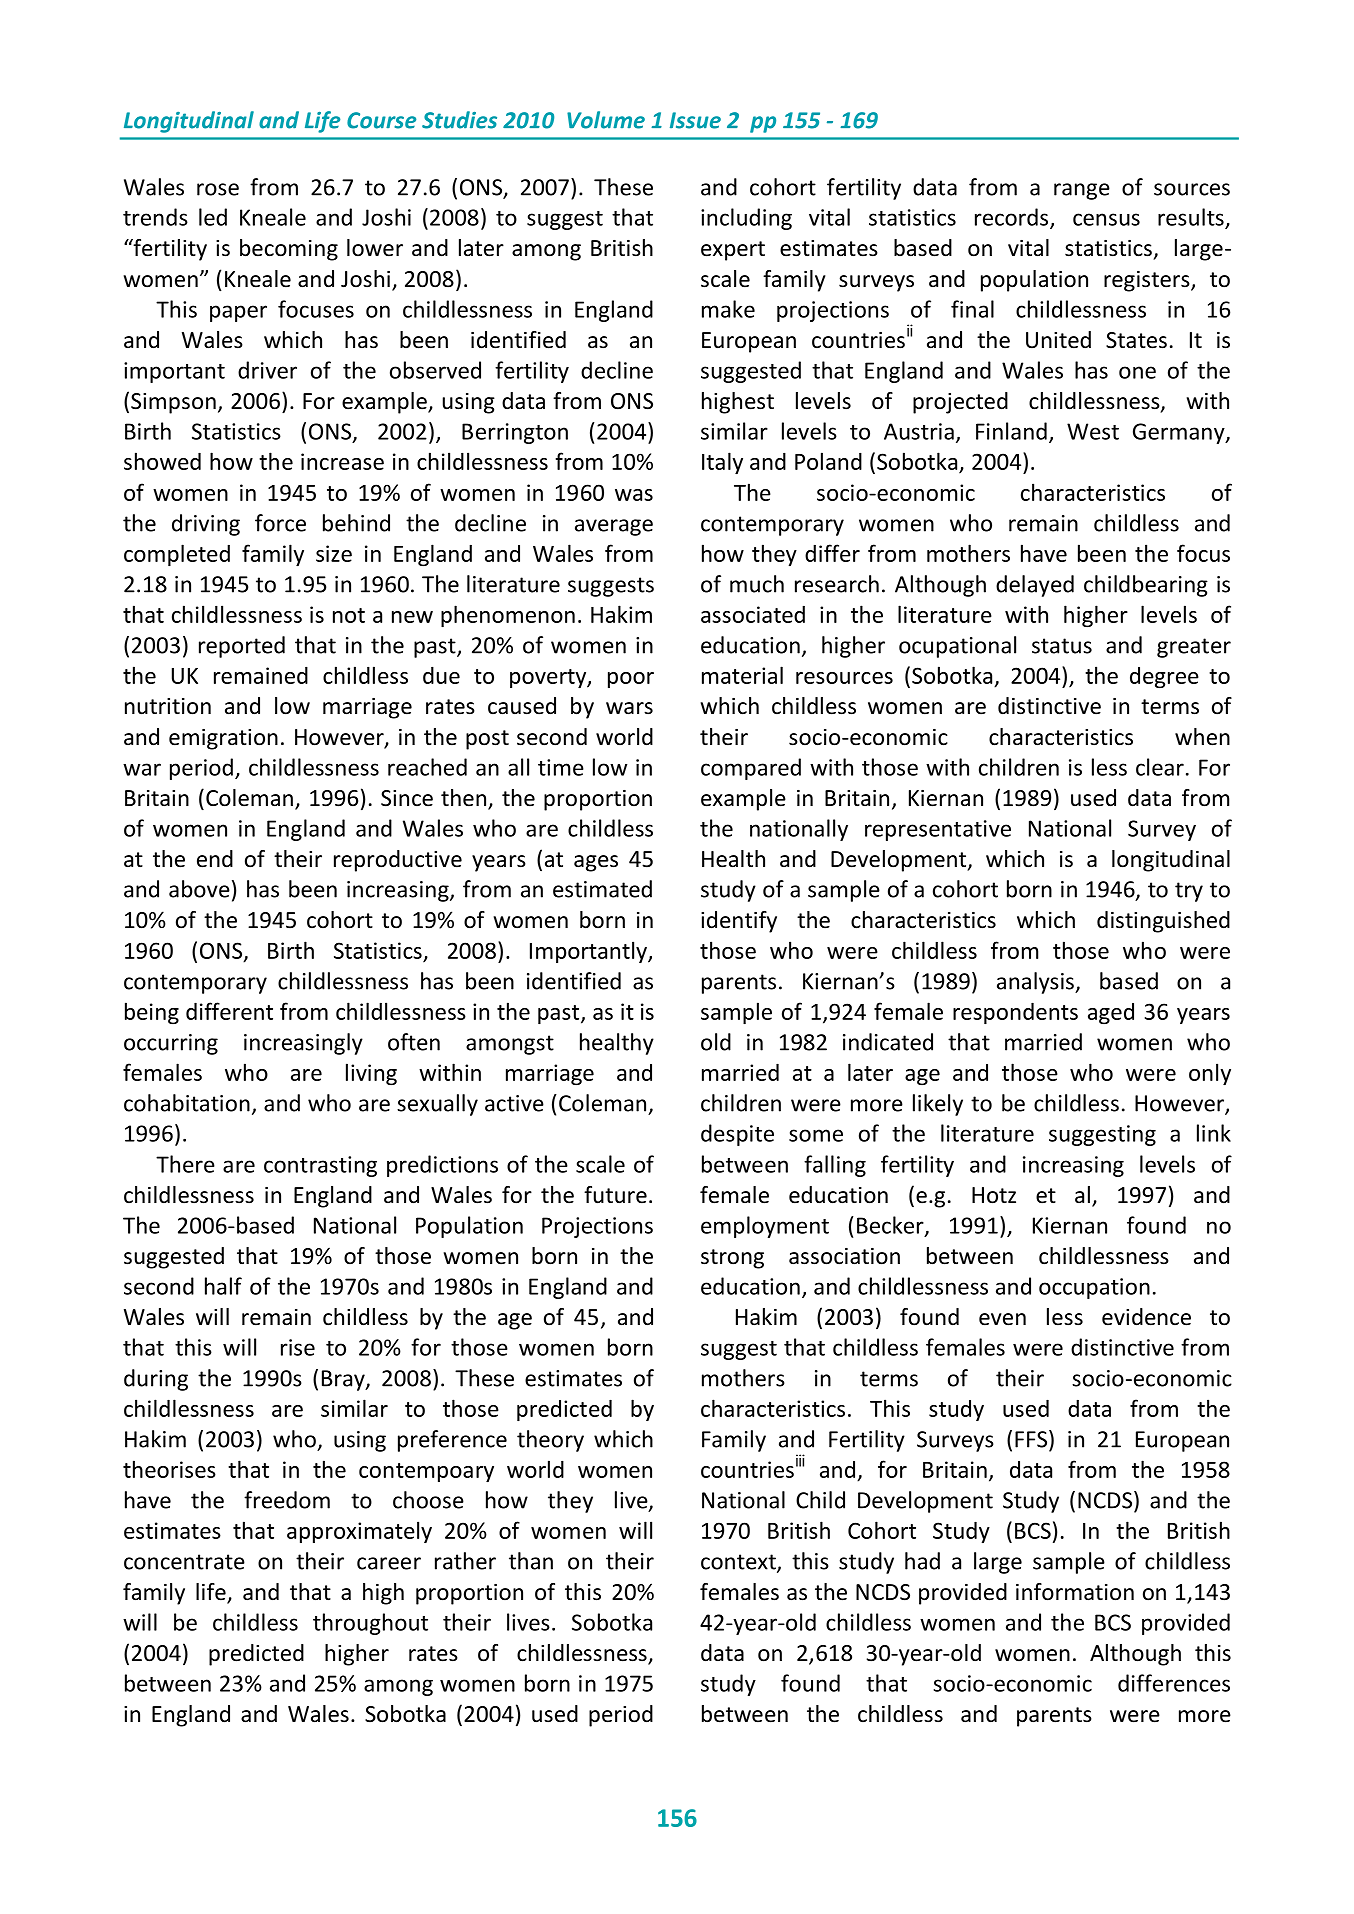 The width and height of the document is (1354, 1914). Describe the element at coordinates (695, 120) in the document. I see `Issue` at that location.
